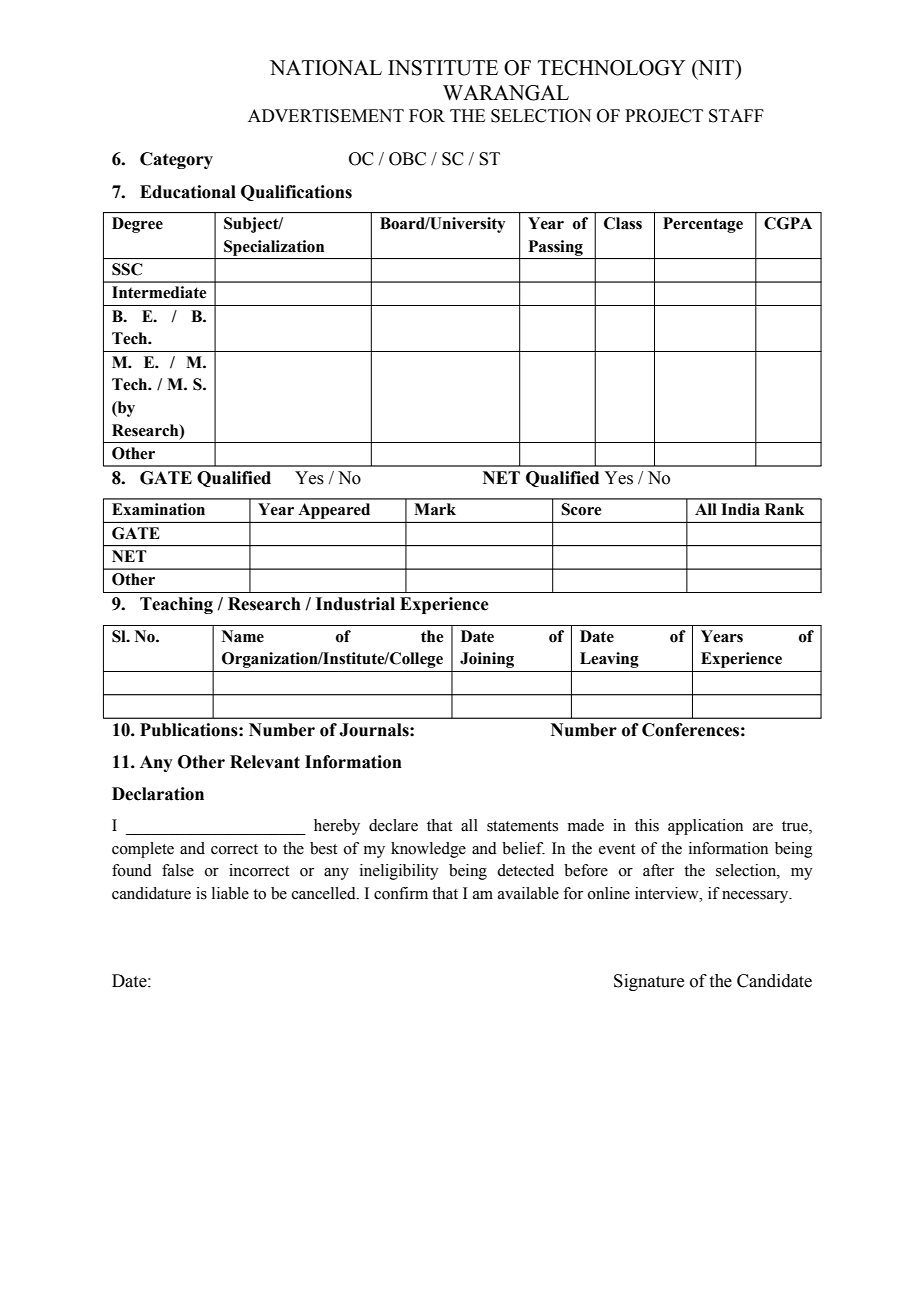 This page has width=924, height=1307. I want to click on India, so click(740, 509).
